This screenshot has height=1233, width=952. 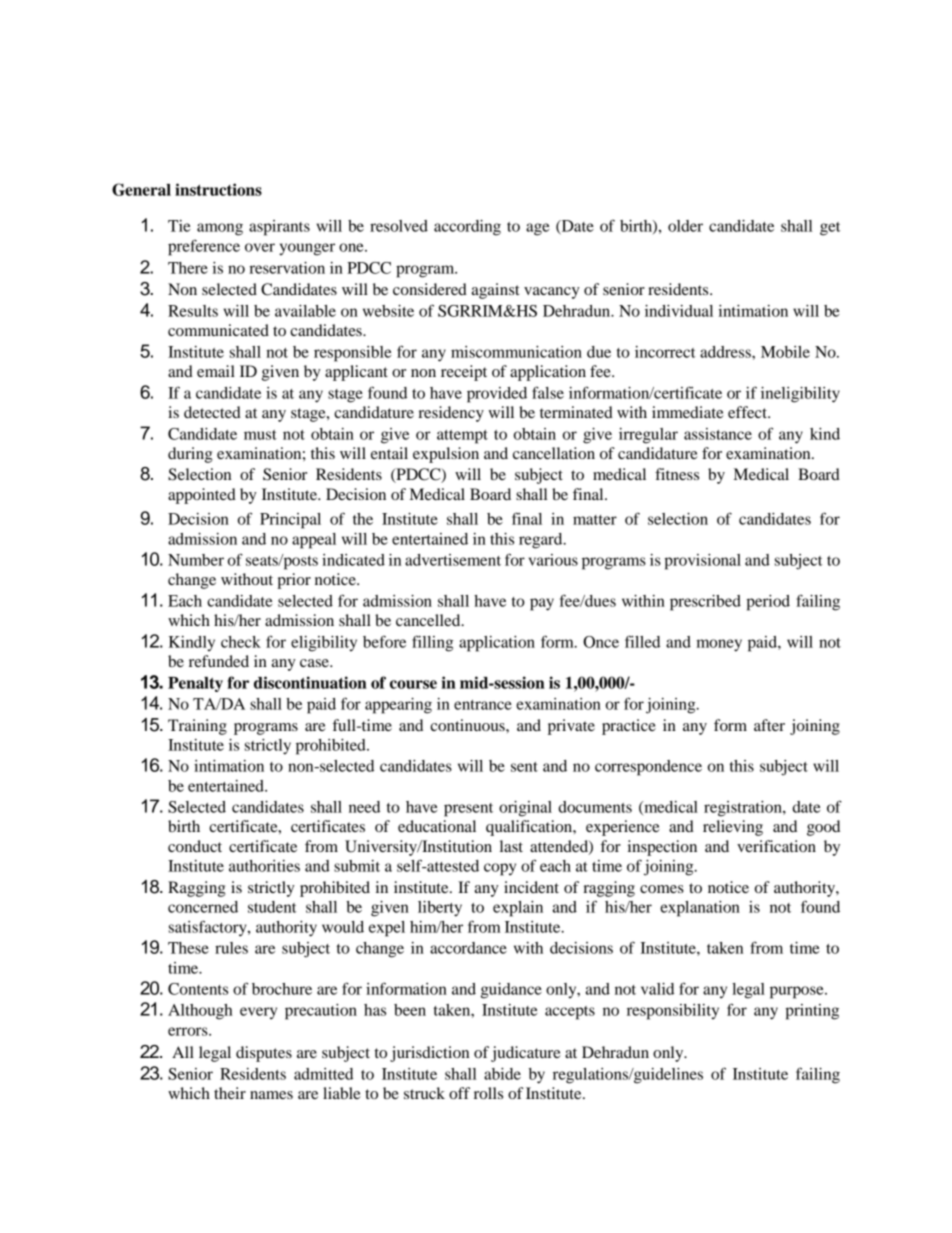 I want to click on their, so click(x=230, y=1093).
